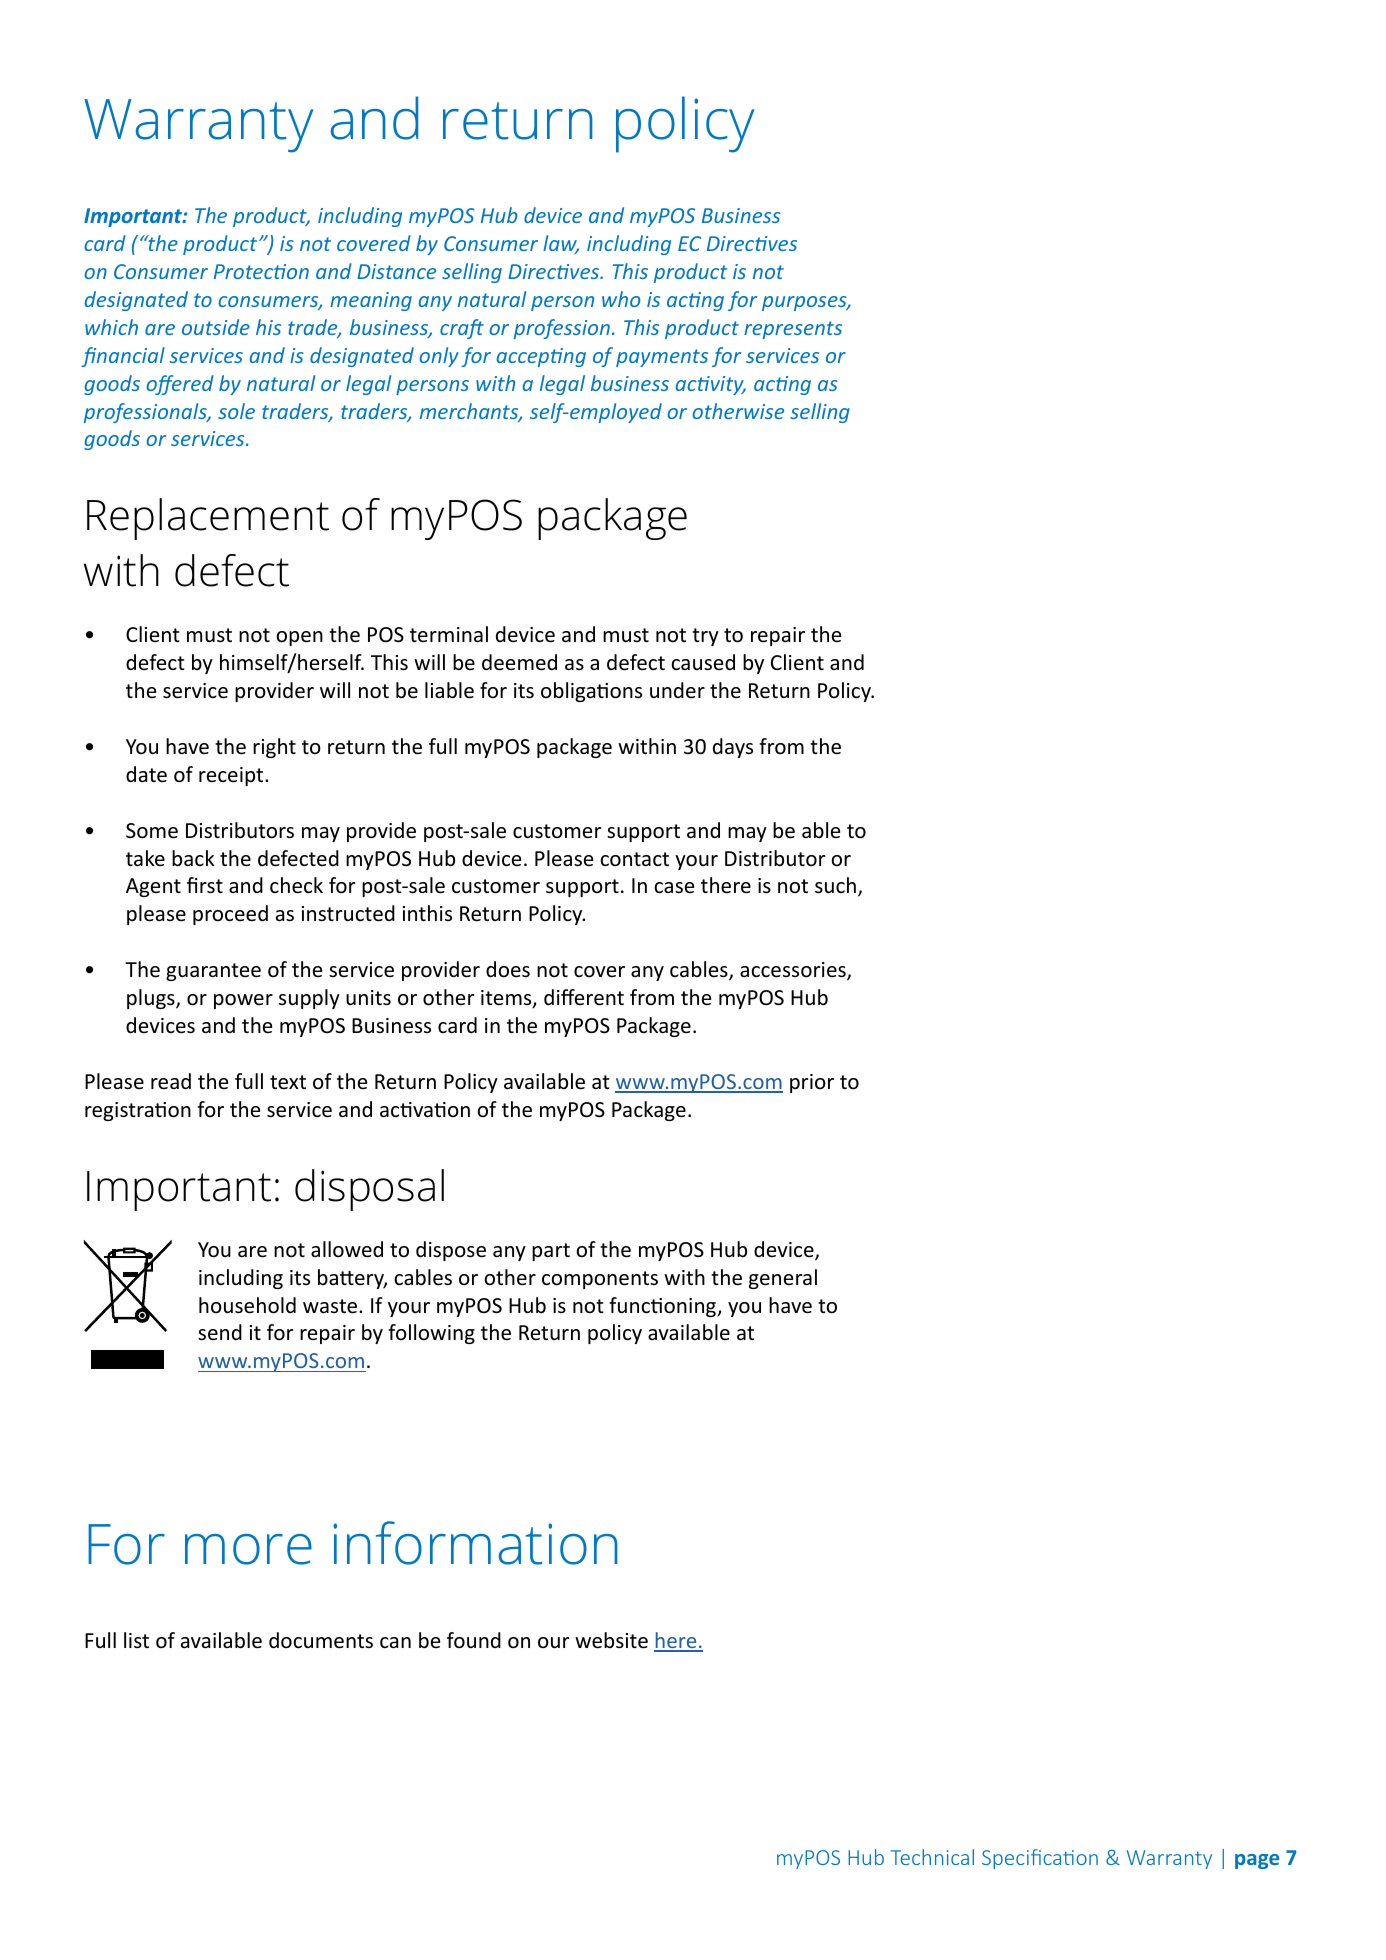  Describe the element at coordinates (216, 327) in the image. I see `outside` at that location.
